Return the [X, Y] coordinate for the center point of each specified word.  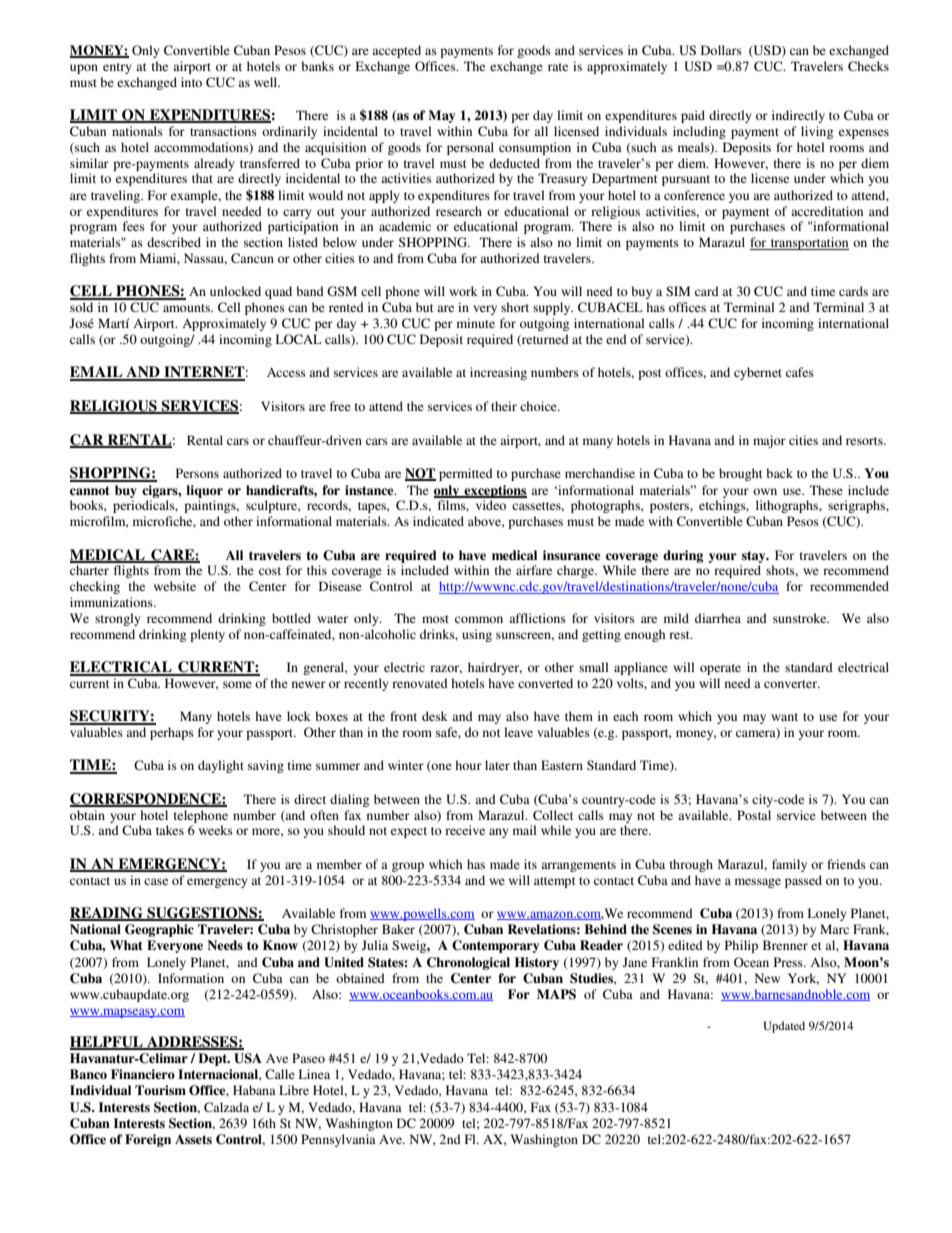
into [191, 82]
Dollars [721, 50]
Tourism [160, 1090]
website [175, 586]
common [479, 619]
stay [755, 557]
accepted [396, 51]
